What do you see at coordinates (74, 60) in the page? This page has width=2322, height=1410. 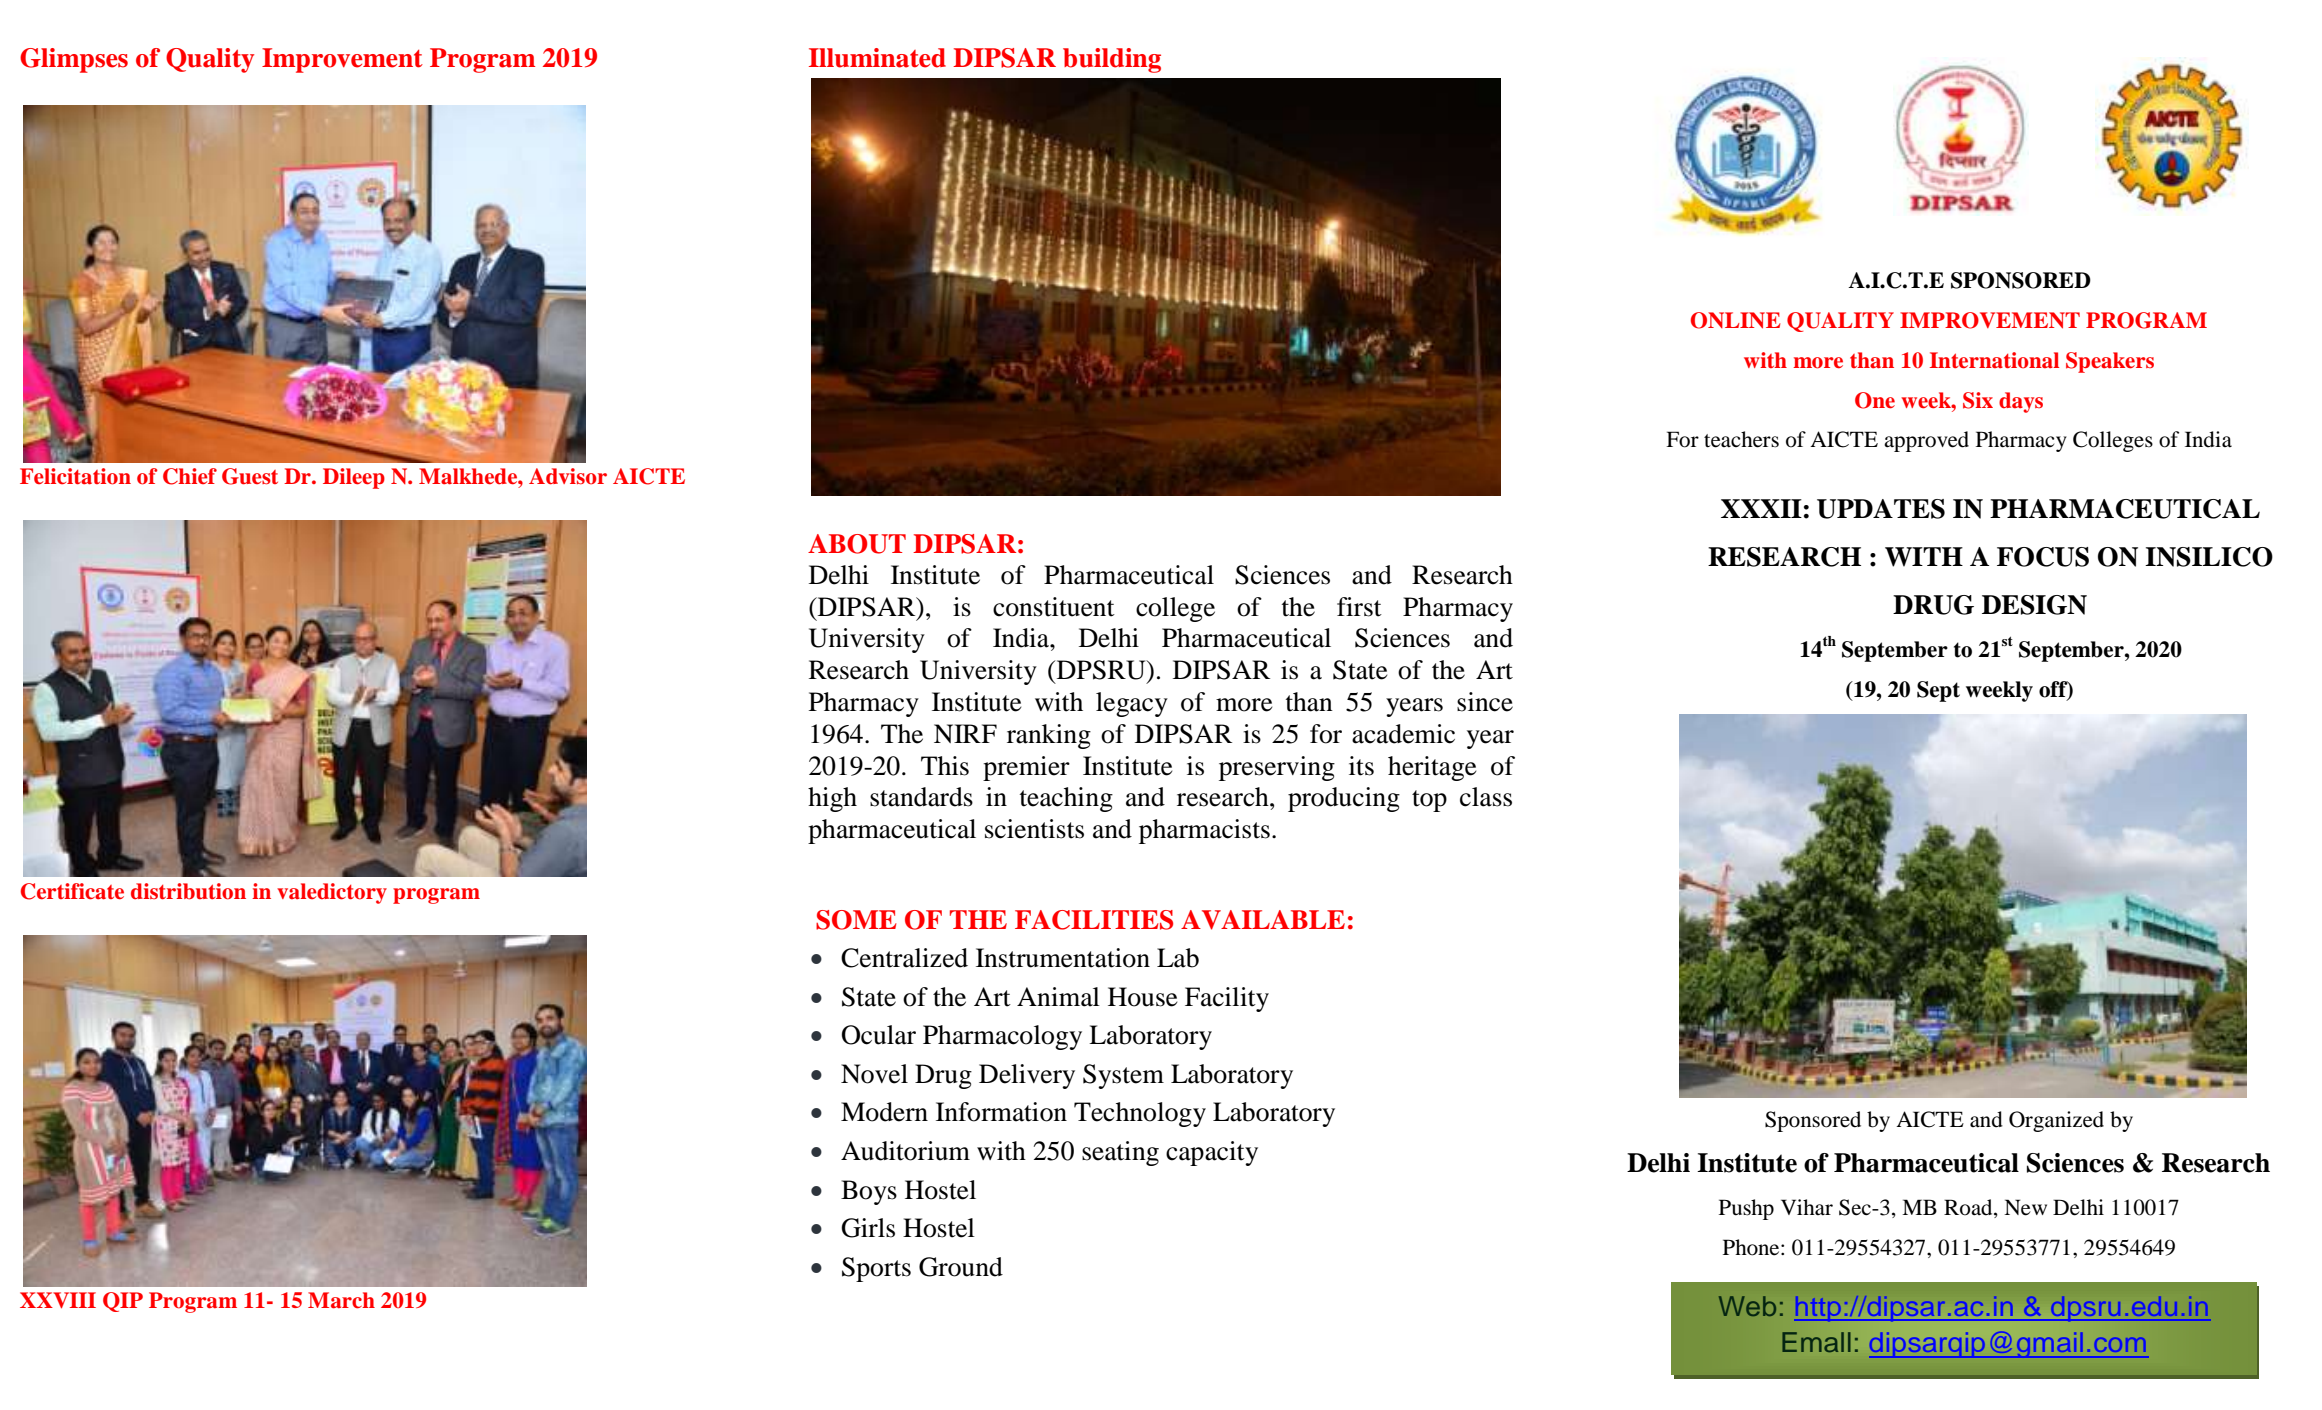 I see `Glimpses` at bounding box center [74, 60].
